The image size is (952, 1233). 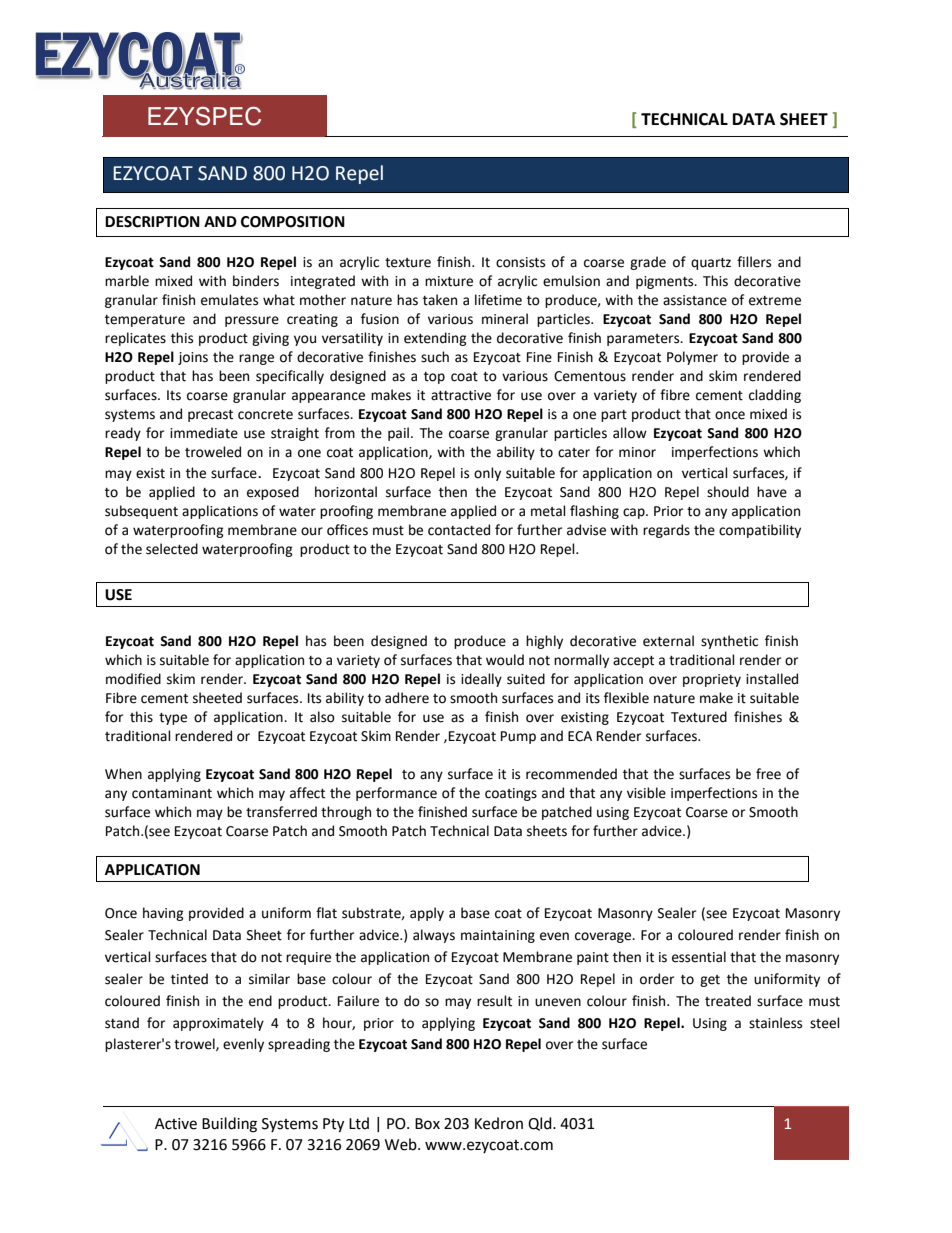 What do you see at coordinates (427, 1124) in the screenshot?
I see `Box` at bounding box center [427, 1124].
